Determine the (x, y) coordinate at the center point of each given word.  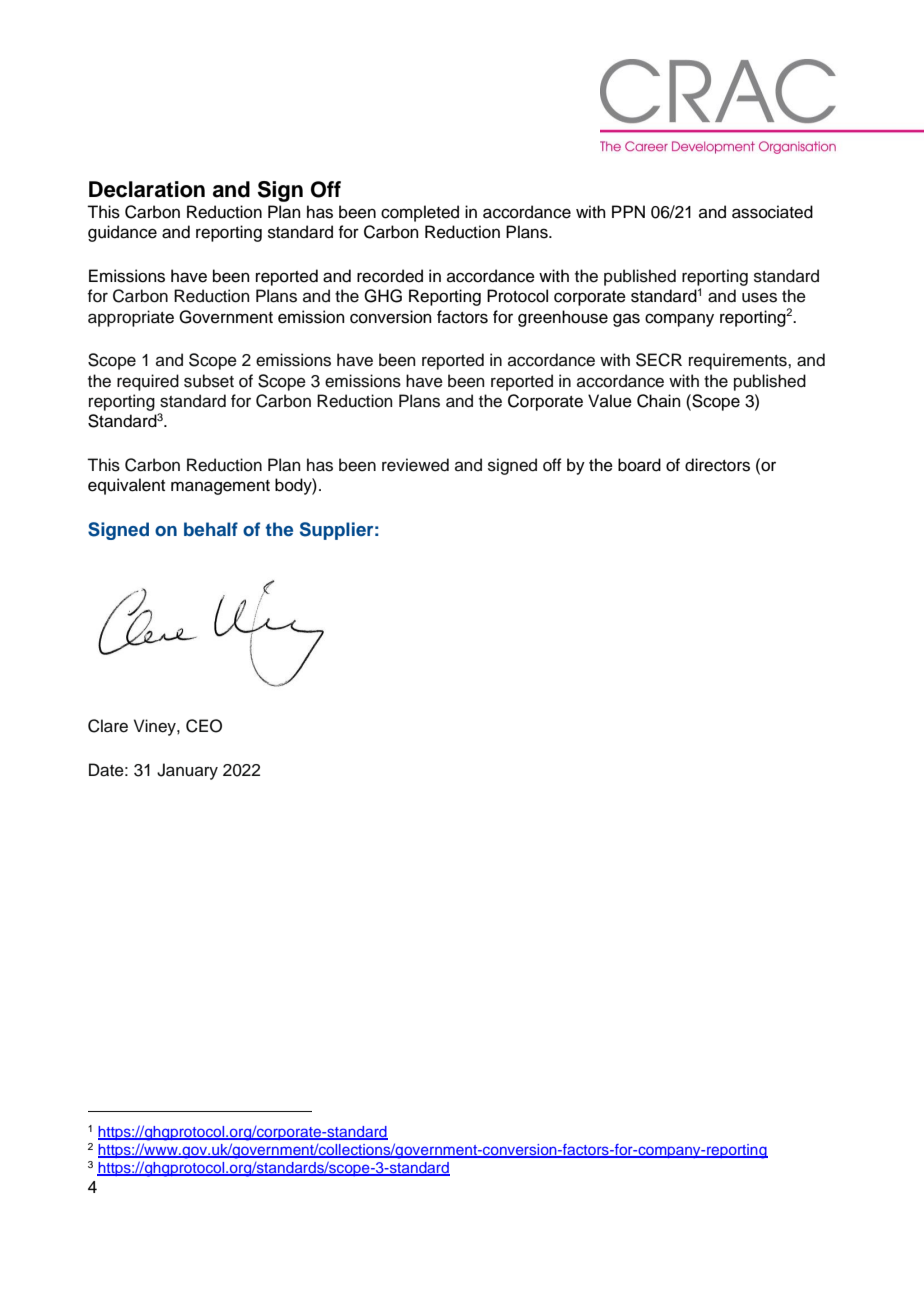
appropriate (131, 318)
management (220, 487)
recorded (390, 276)
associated (772, 212)
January (187, 771)
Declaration (147, 189)
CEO (204, 726)
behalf (211, 529)
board (639, 465)
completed (420, 213)
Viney (156, 727)
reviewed (415, 465)
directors (717, 465)
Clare (108, 726)
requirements (739, 361)
